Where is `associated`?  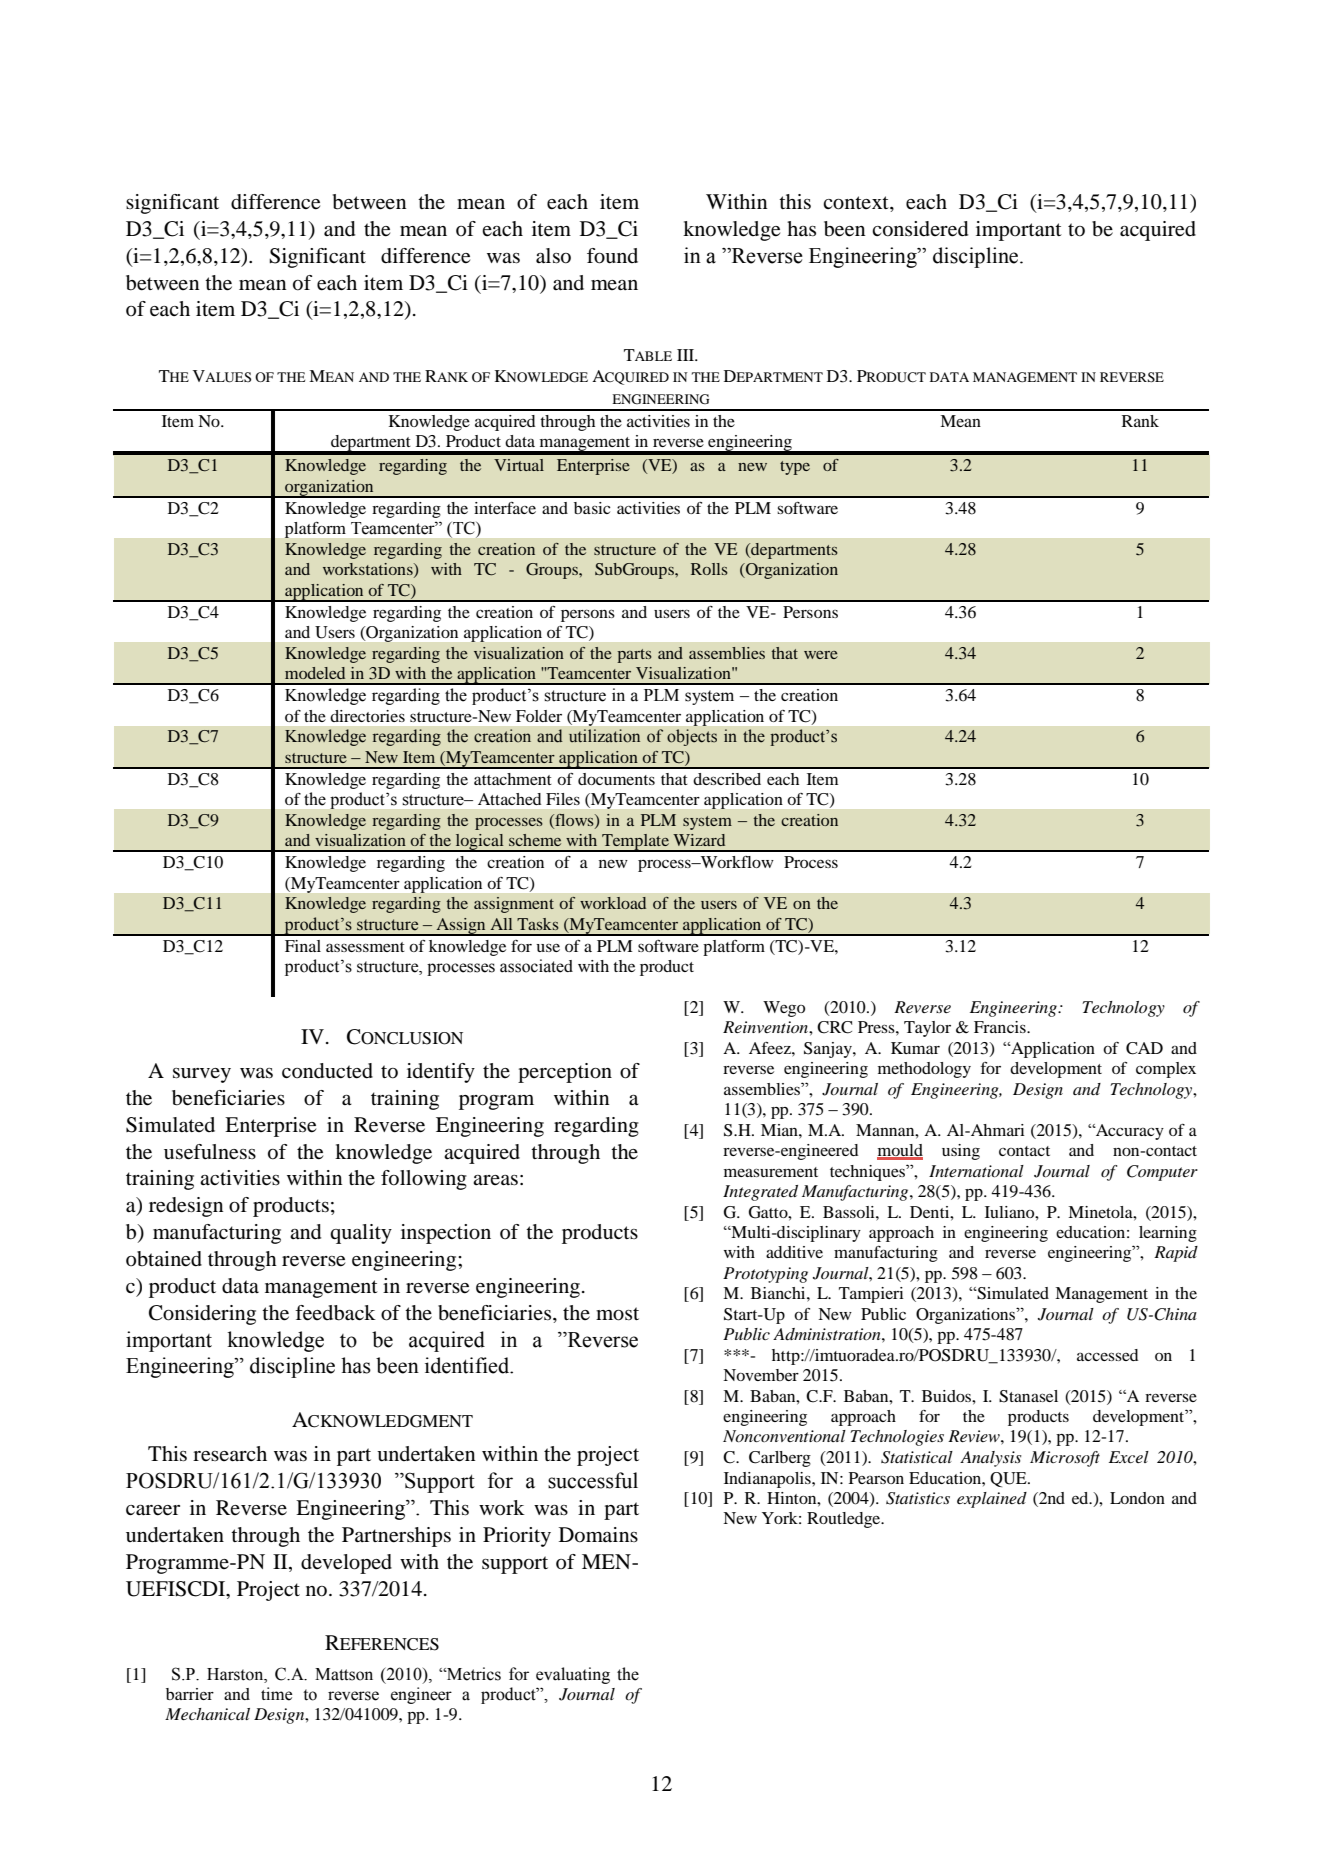 associated is located at coordinates (536, 966).
